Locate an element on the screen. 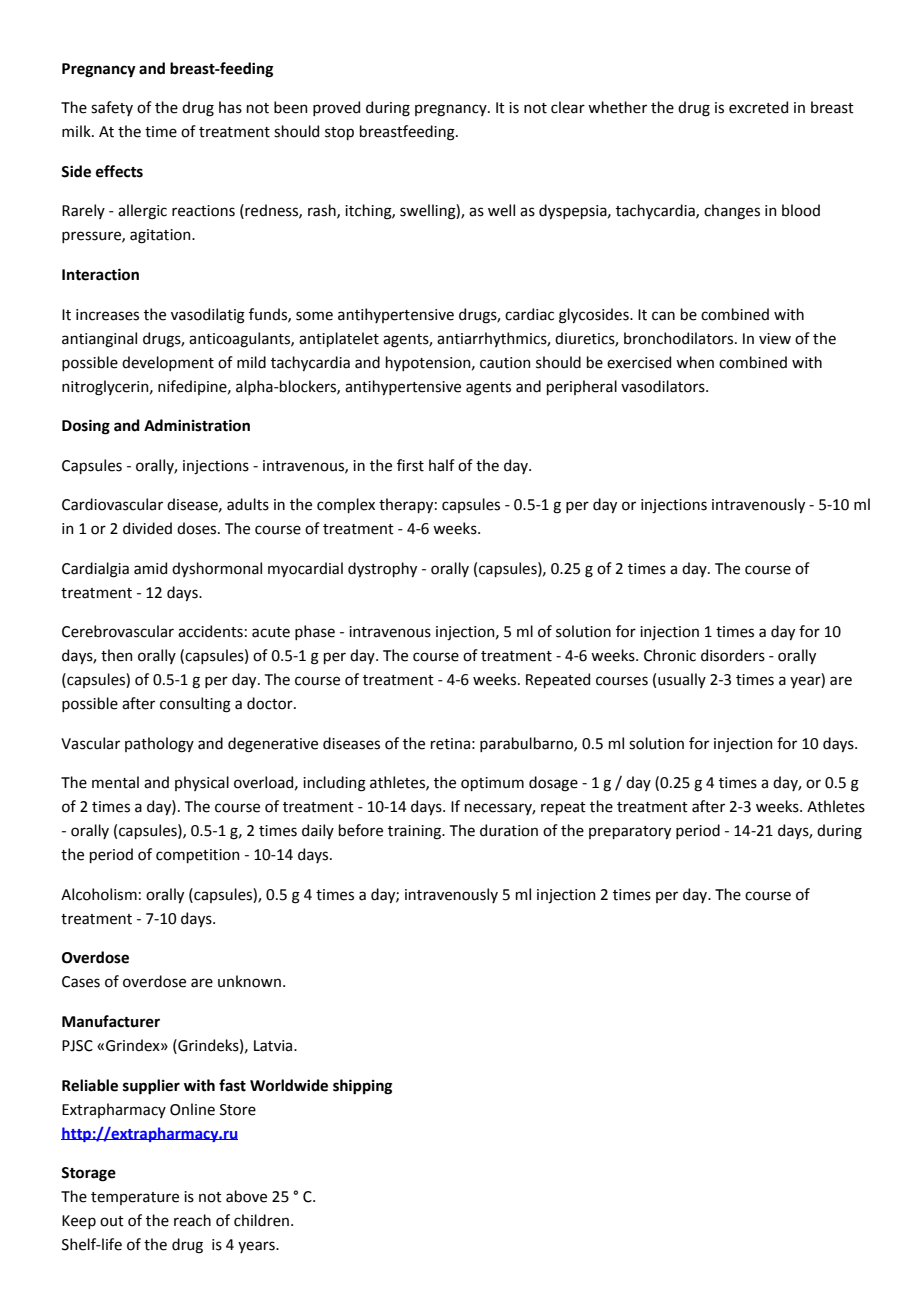 This screenshot has height=1308, width=924. effects is located at coordinates (119, 171).
